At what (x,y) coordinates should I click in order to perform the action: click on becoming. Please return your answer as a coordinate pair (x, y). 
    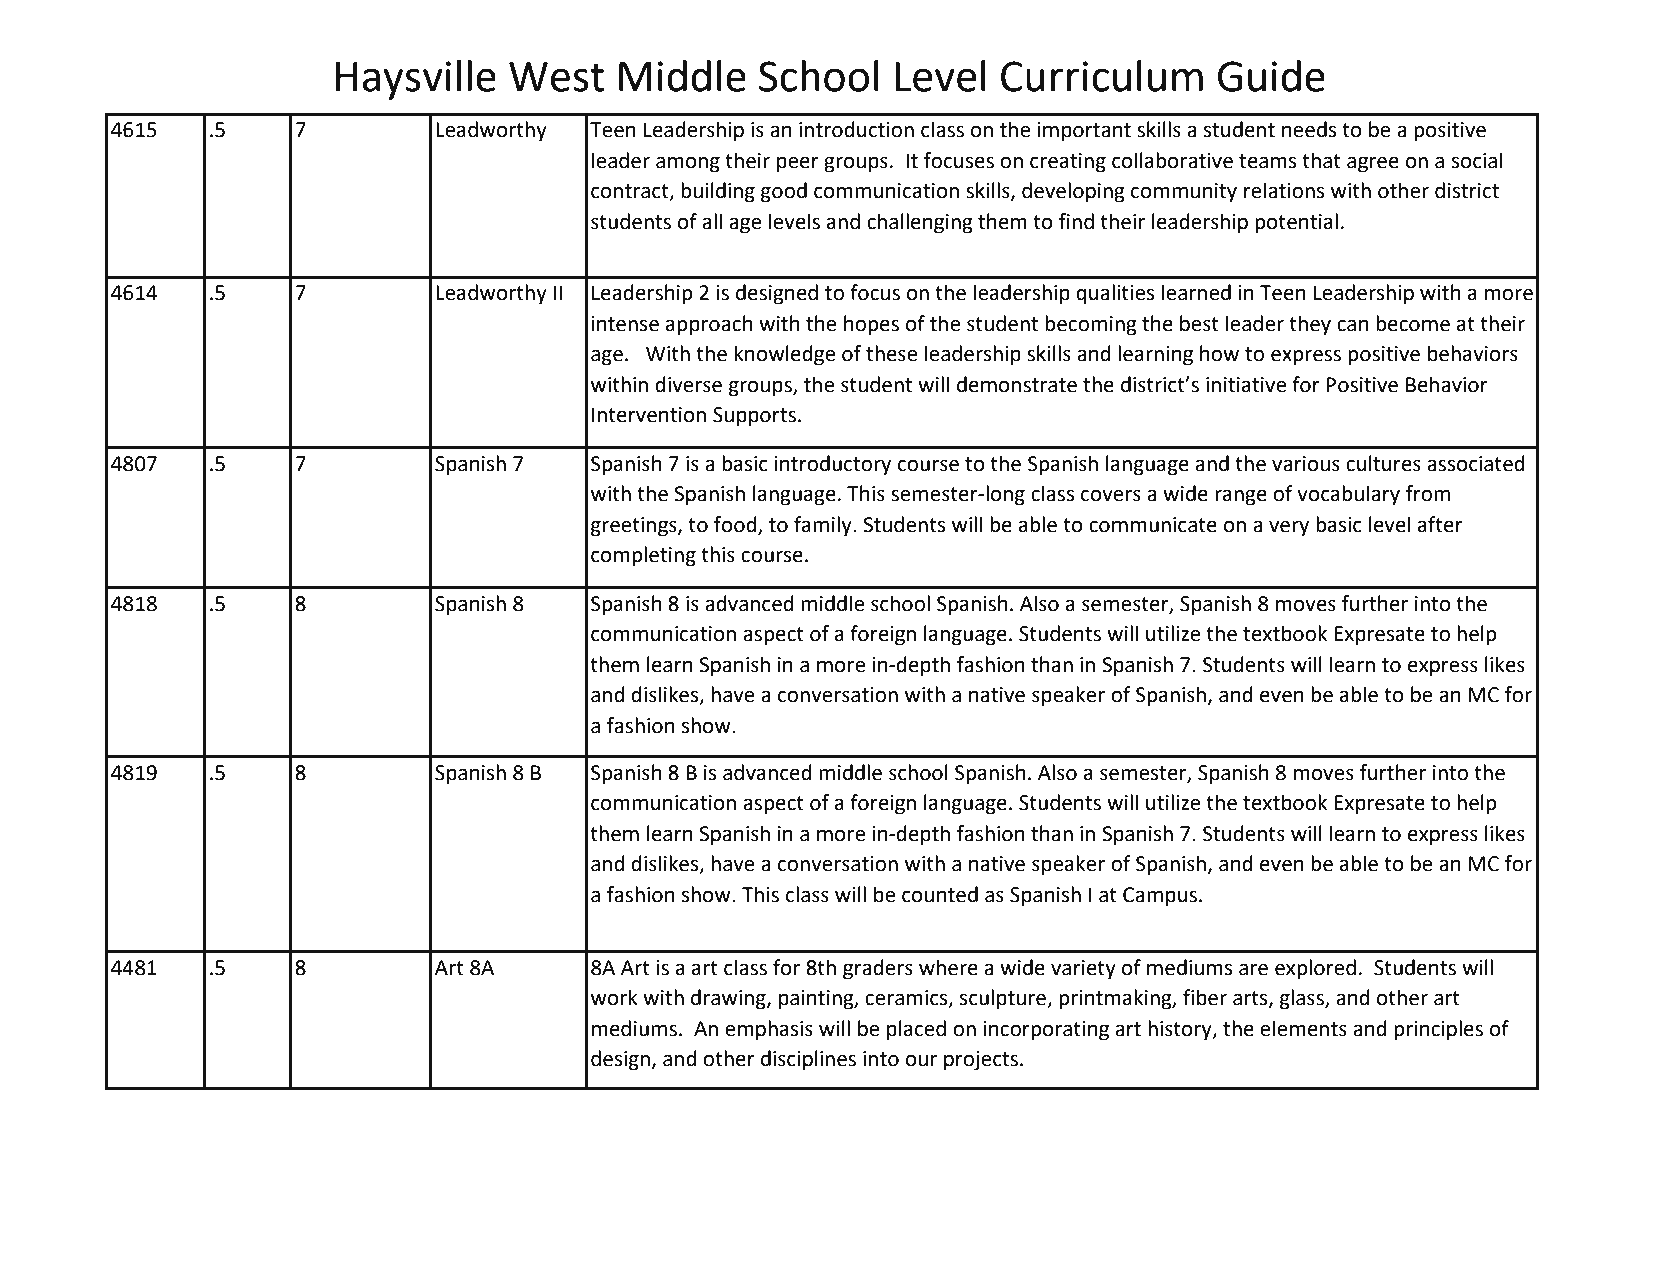
    Looking at the image, I should click on (1091, 325).
